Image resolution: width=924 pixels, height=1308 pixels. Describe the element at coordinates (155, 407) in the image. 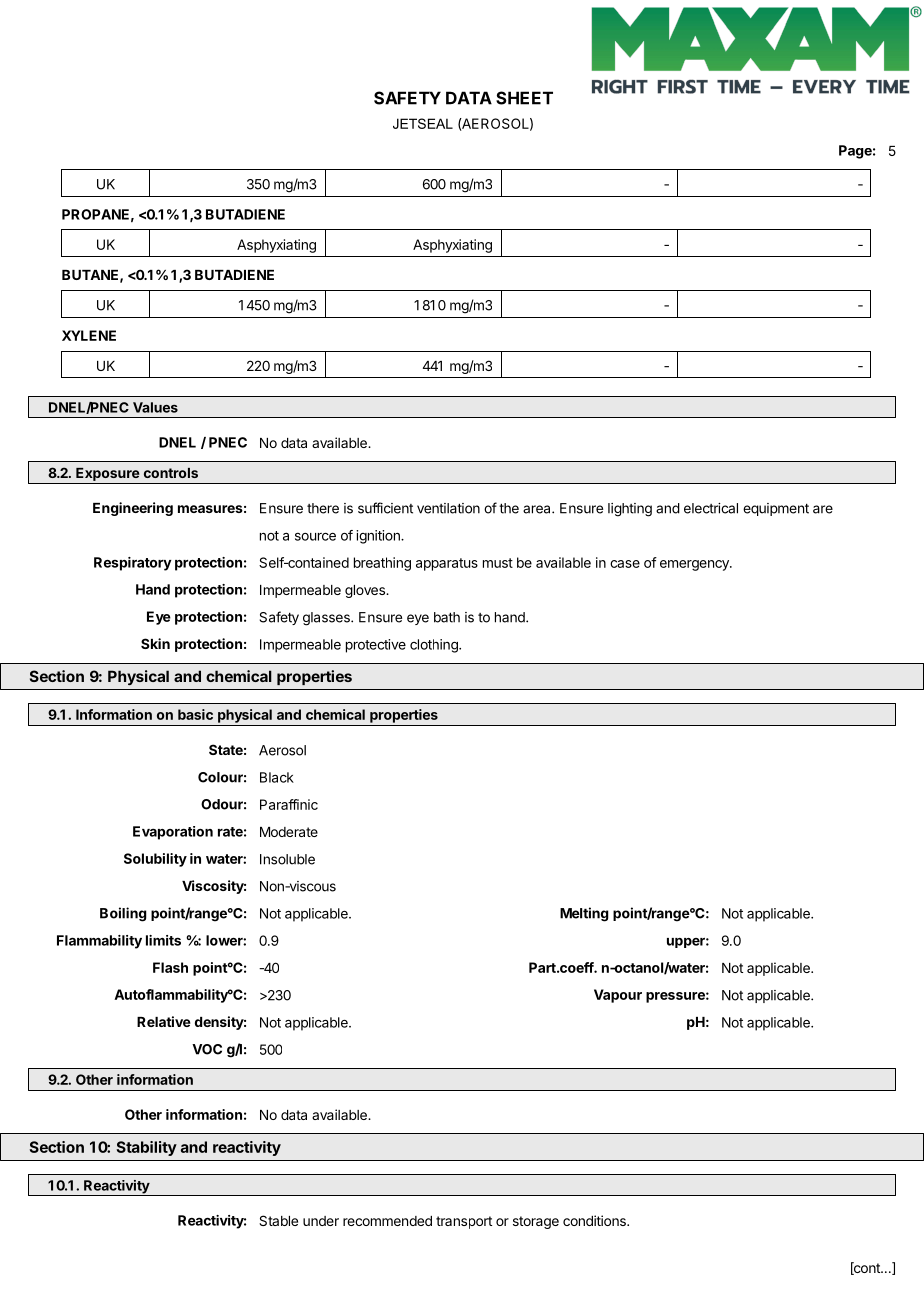

I see `Values` at that location.
